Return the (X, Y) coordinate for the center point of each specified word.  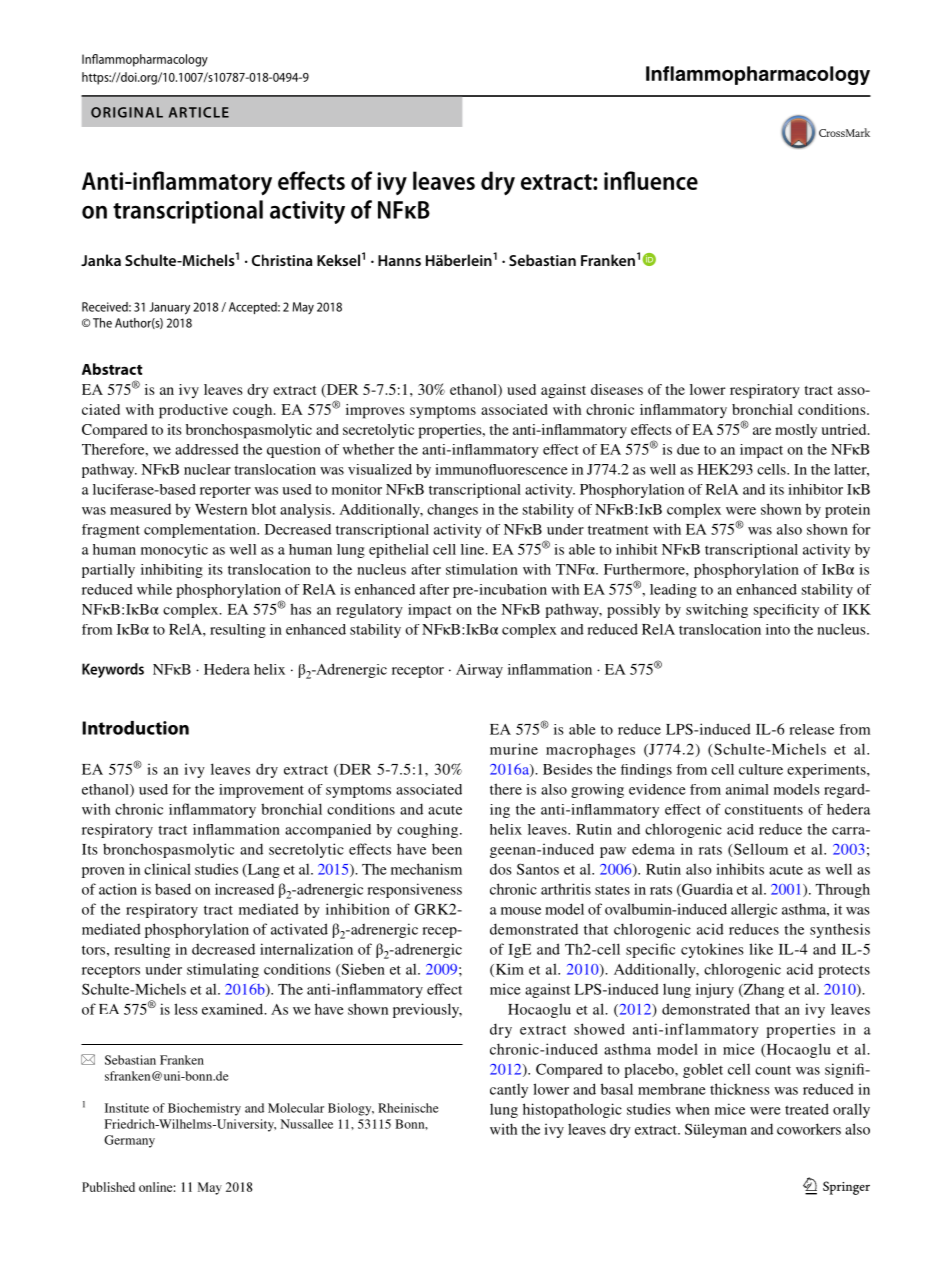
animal (747, 789)
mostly (796, 431)
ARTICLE (199, 112)
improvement (261, 791)
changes (452, 511)
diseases (617, 389)
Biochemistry (204, 1109)
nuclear (207, 469)
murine (514, 749)
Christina (282, 260)
